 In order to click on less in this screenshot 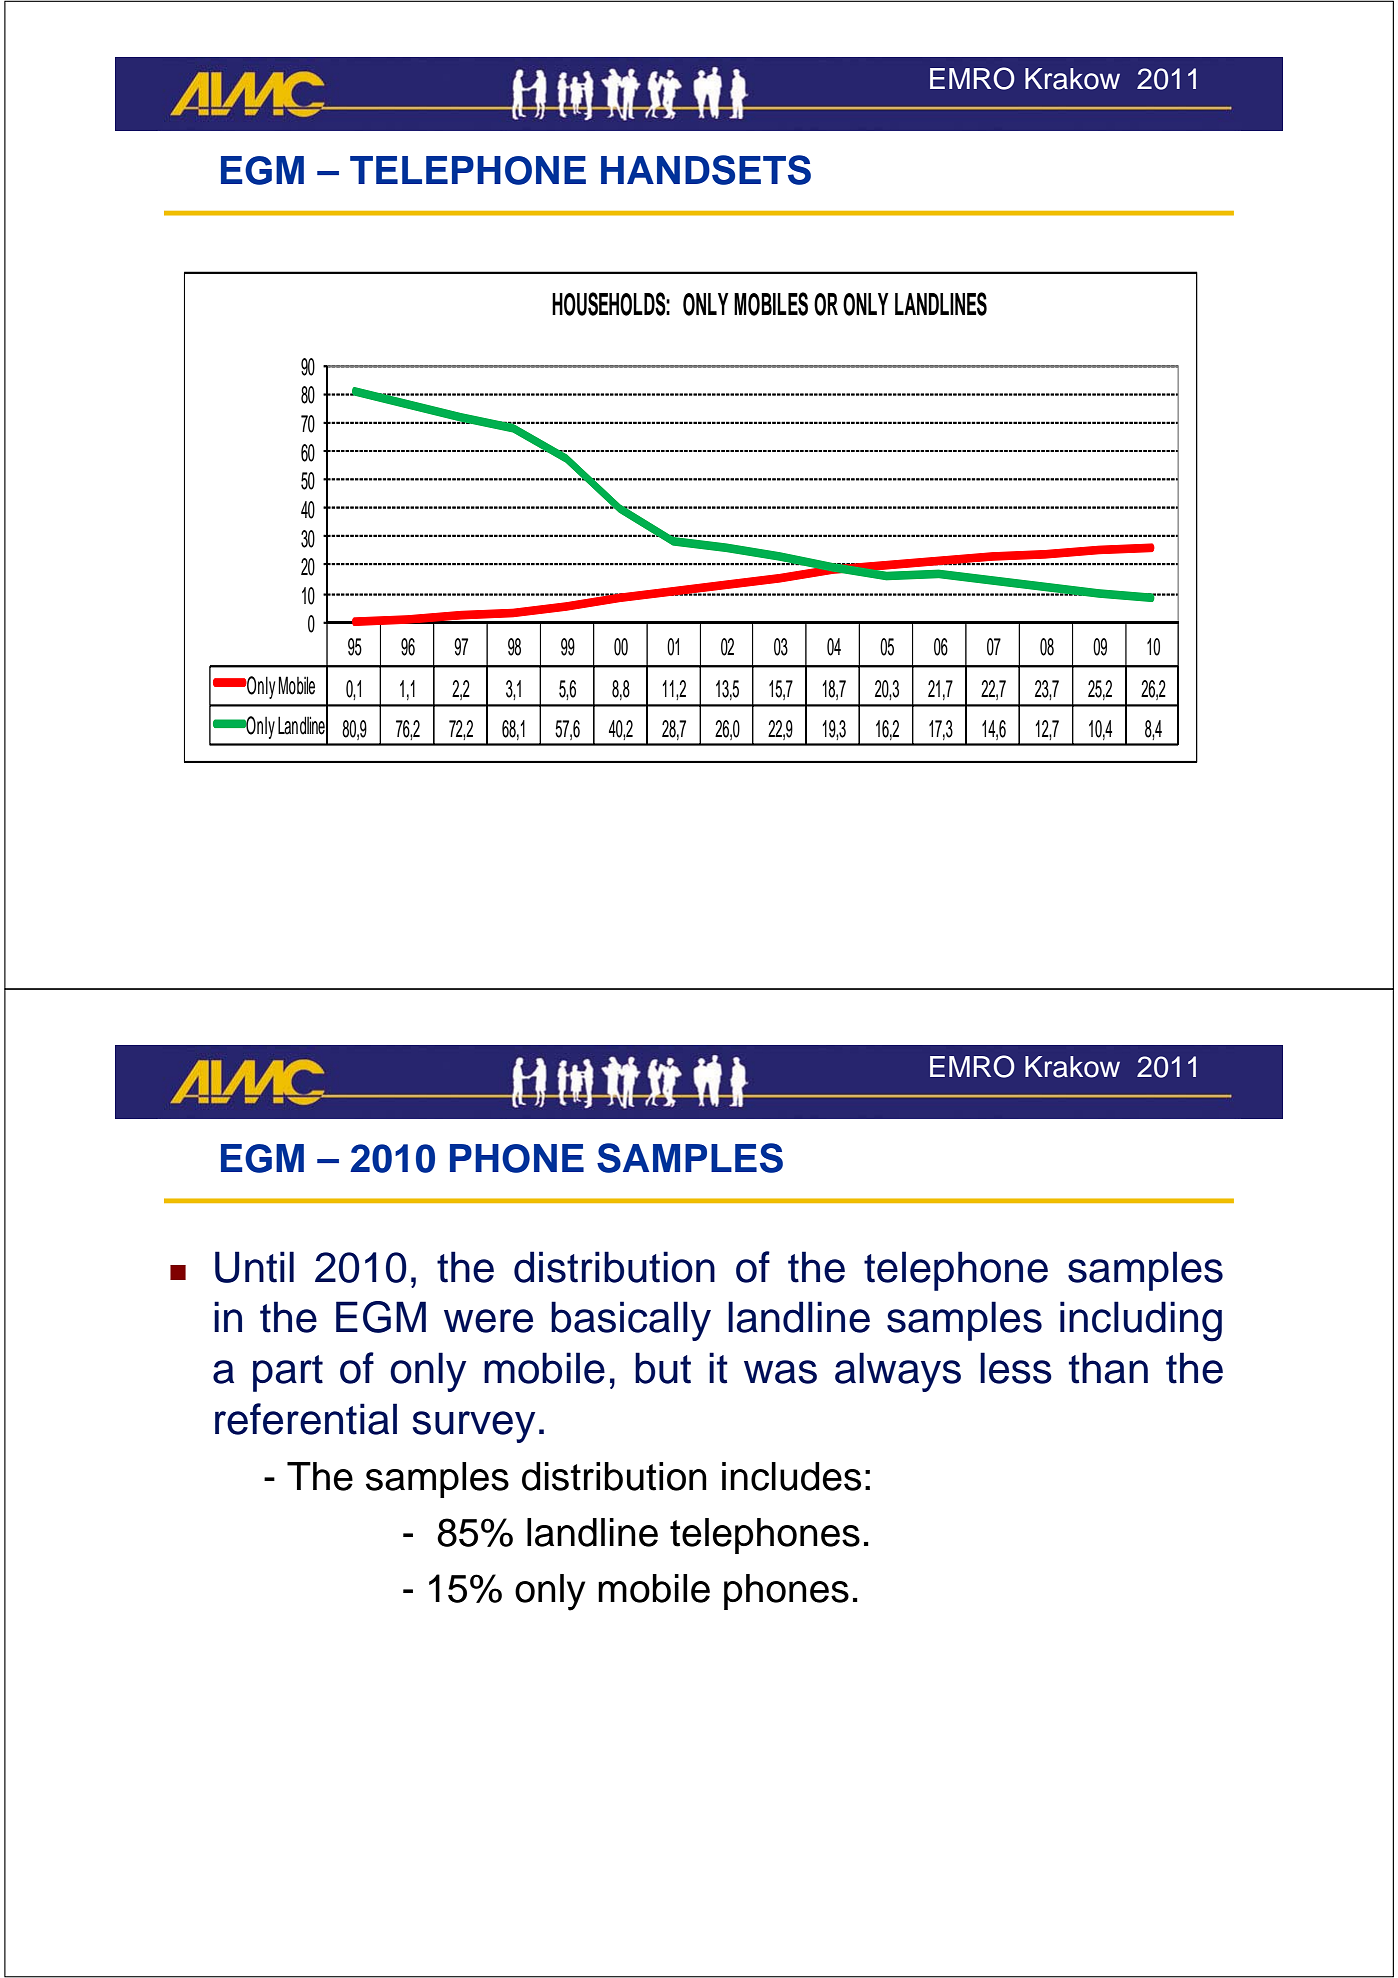, I will do `click(1016, 1368)`.
